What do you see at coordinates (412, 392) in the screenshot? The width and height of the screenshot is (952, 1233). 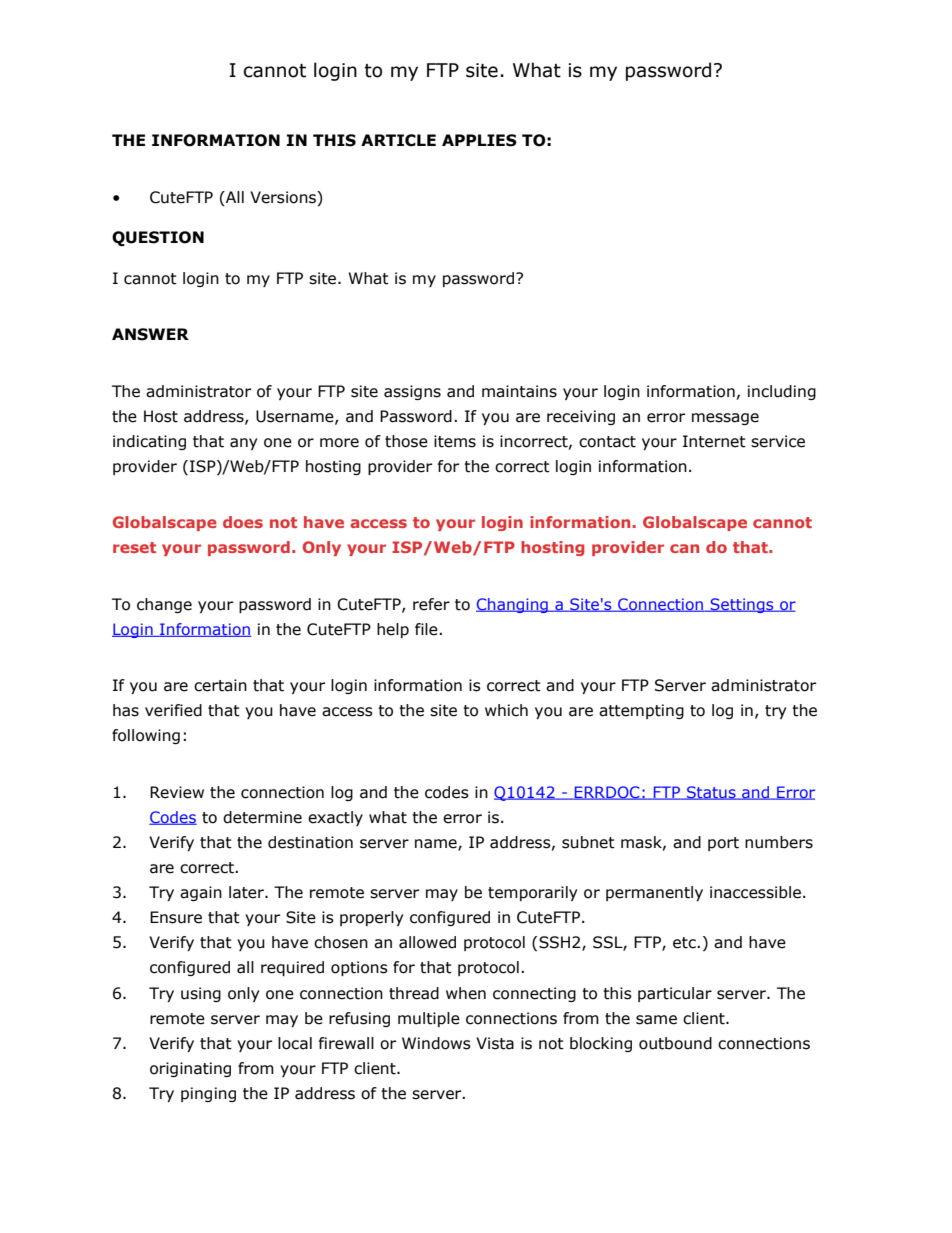 I see `assigns` at bounding box center [412, 392].
